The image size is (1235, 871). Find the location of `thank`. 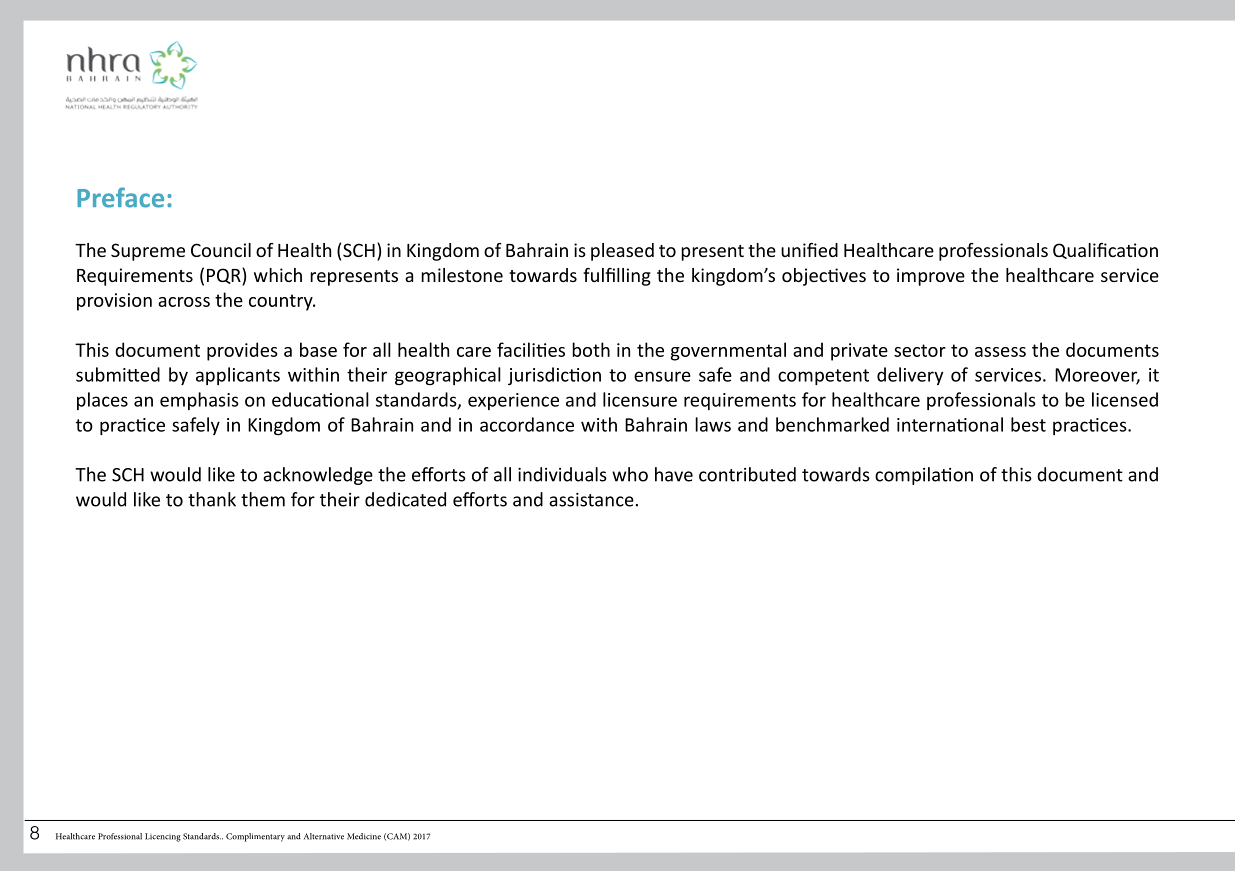

thank is located at coordinates (212, 499).
